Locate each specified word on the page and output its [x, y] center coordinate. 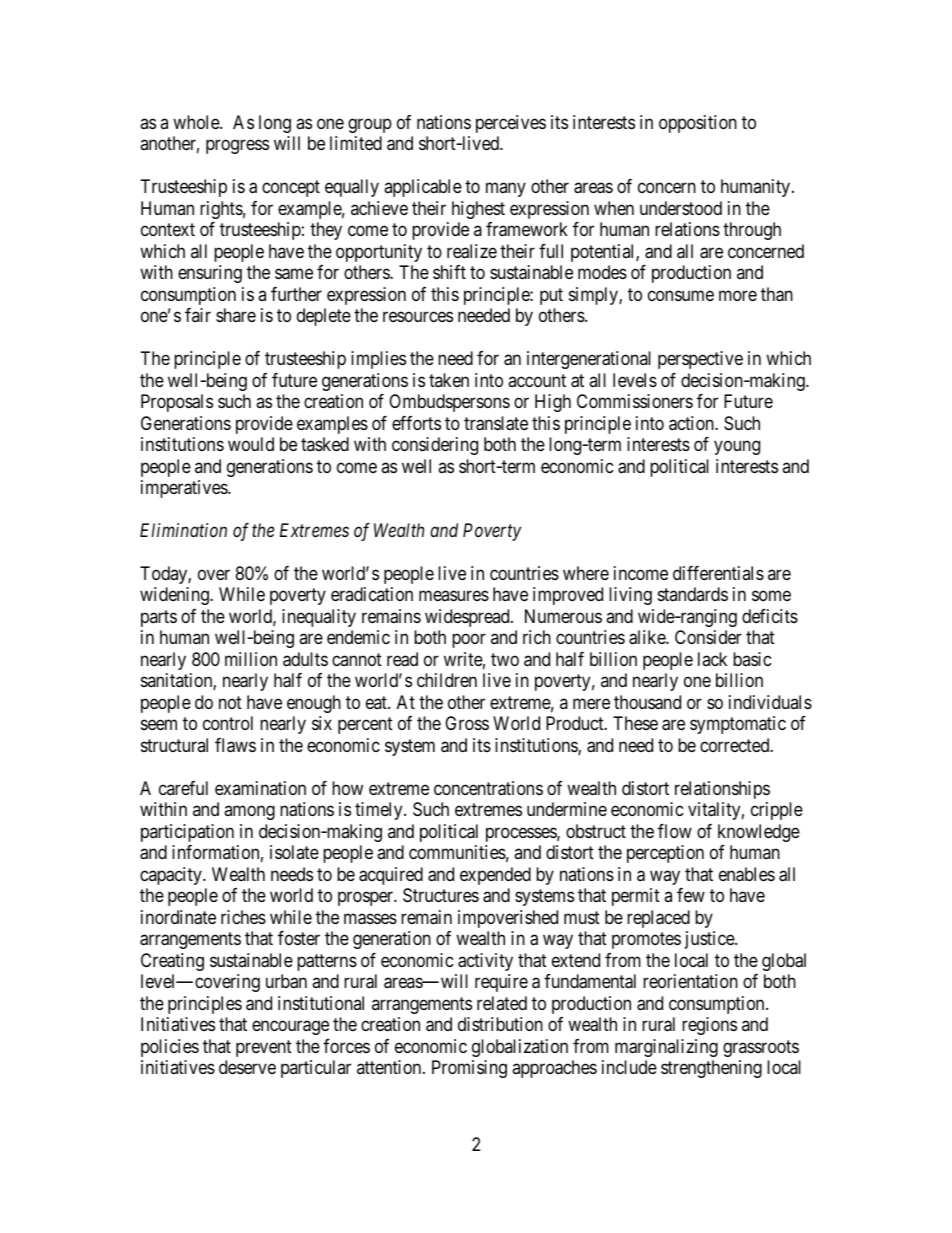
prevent [264, 1048]
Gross [467, 723]
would [251, 444]
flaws [235, 745]
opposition [698, 124]
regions [709, 1026]
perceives [511, 124]
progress [237, 147]
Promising [469, 1069]
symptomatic [738, 725]
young [737, 447]
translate [496, 423]
